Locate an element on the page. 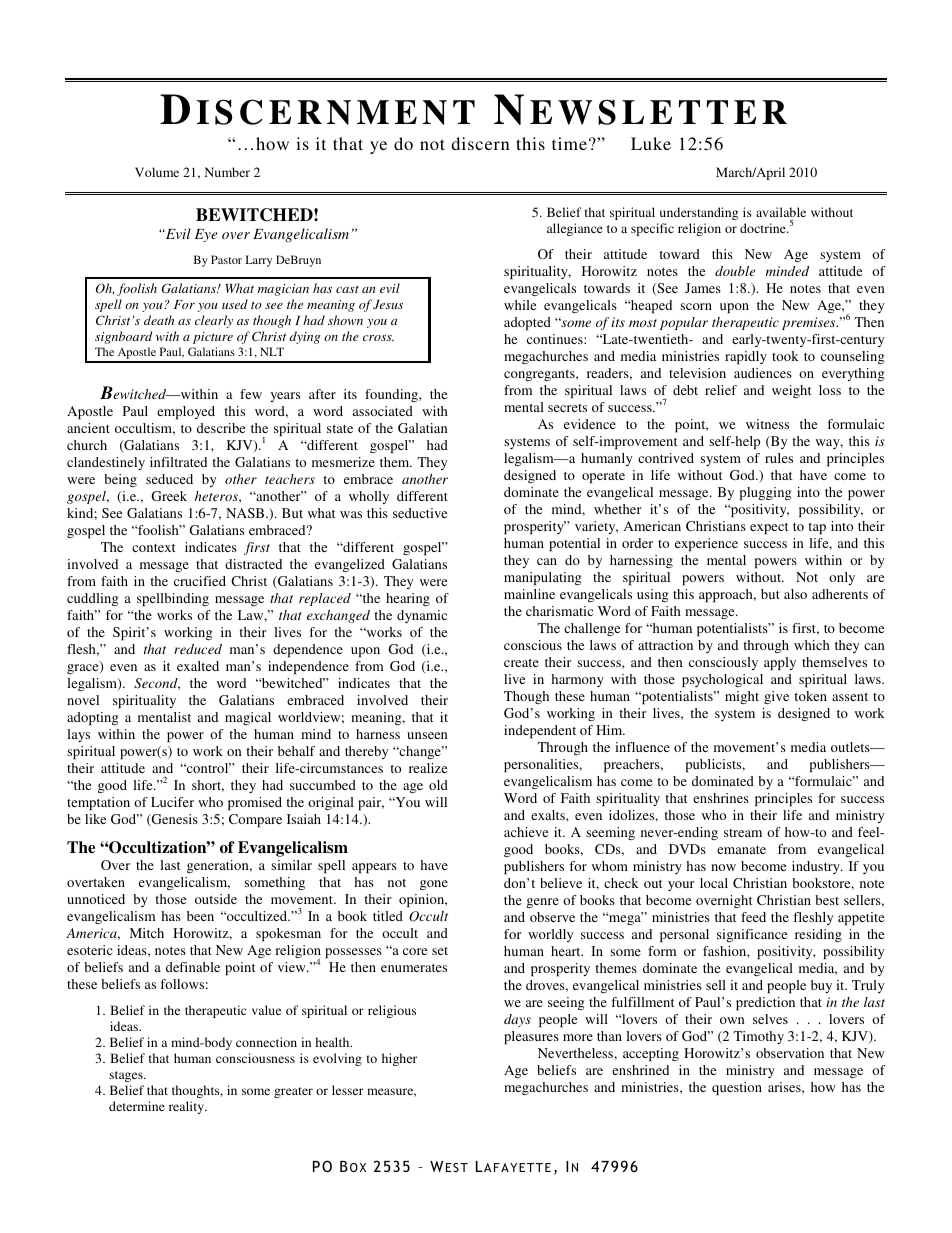 The height and width of the document is (1233, 952). unseen is located at coordinates (427, 735).
